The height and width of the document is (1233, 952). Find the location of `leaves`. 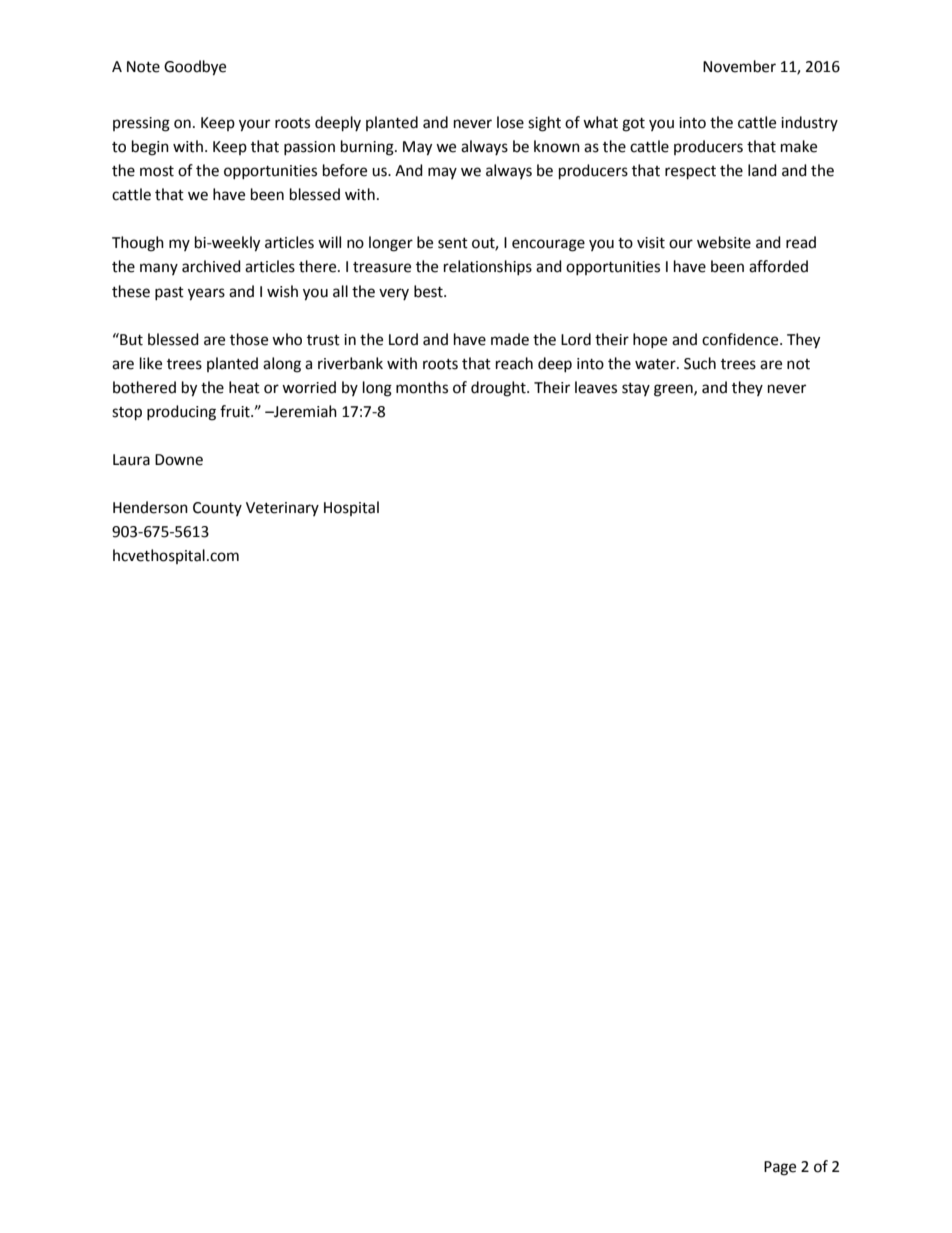

leaves is located at coordinates (596, 387).
